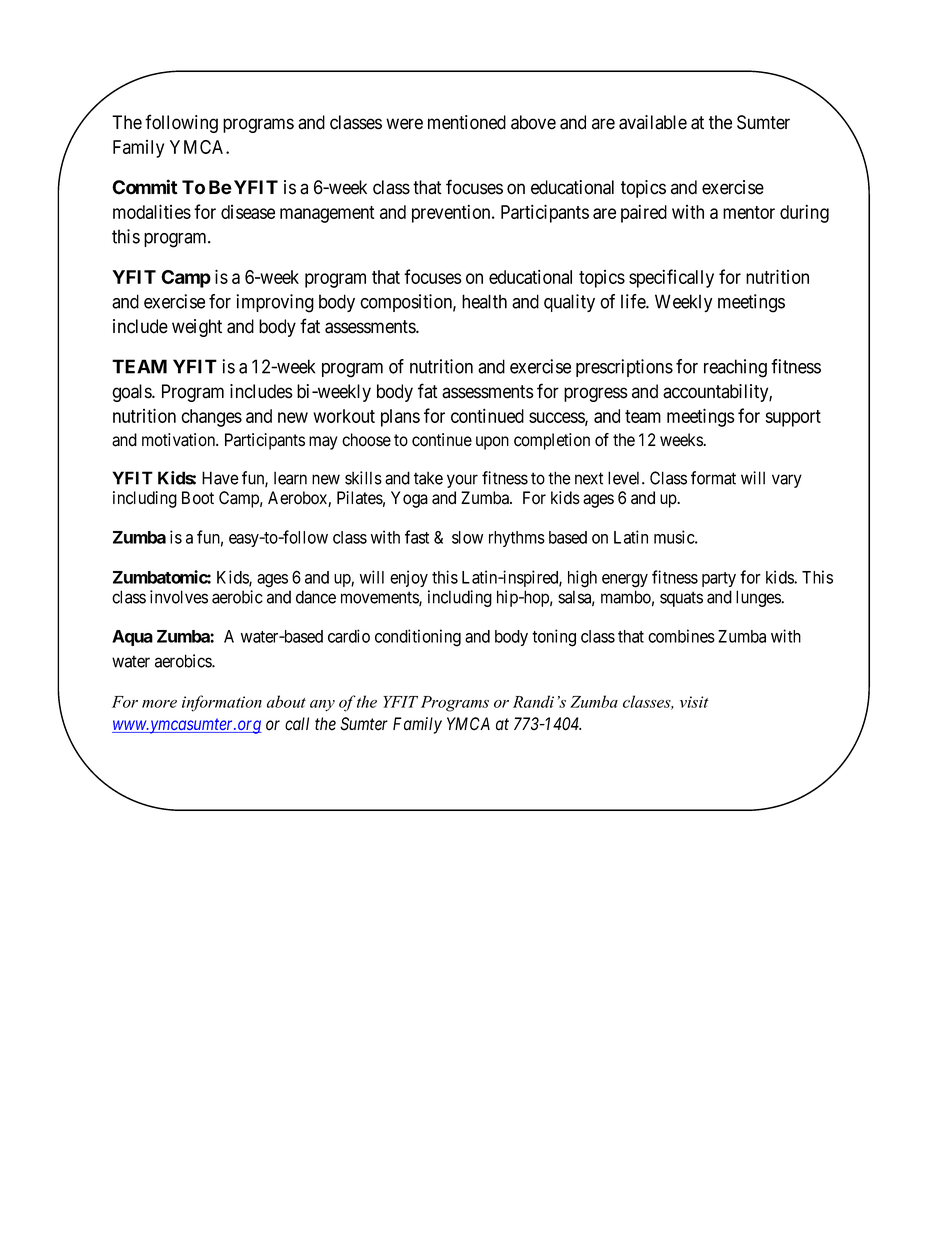  I want to click on life, so click(634, 301).
